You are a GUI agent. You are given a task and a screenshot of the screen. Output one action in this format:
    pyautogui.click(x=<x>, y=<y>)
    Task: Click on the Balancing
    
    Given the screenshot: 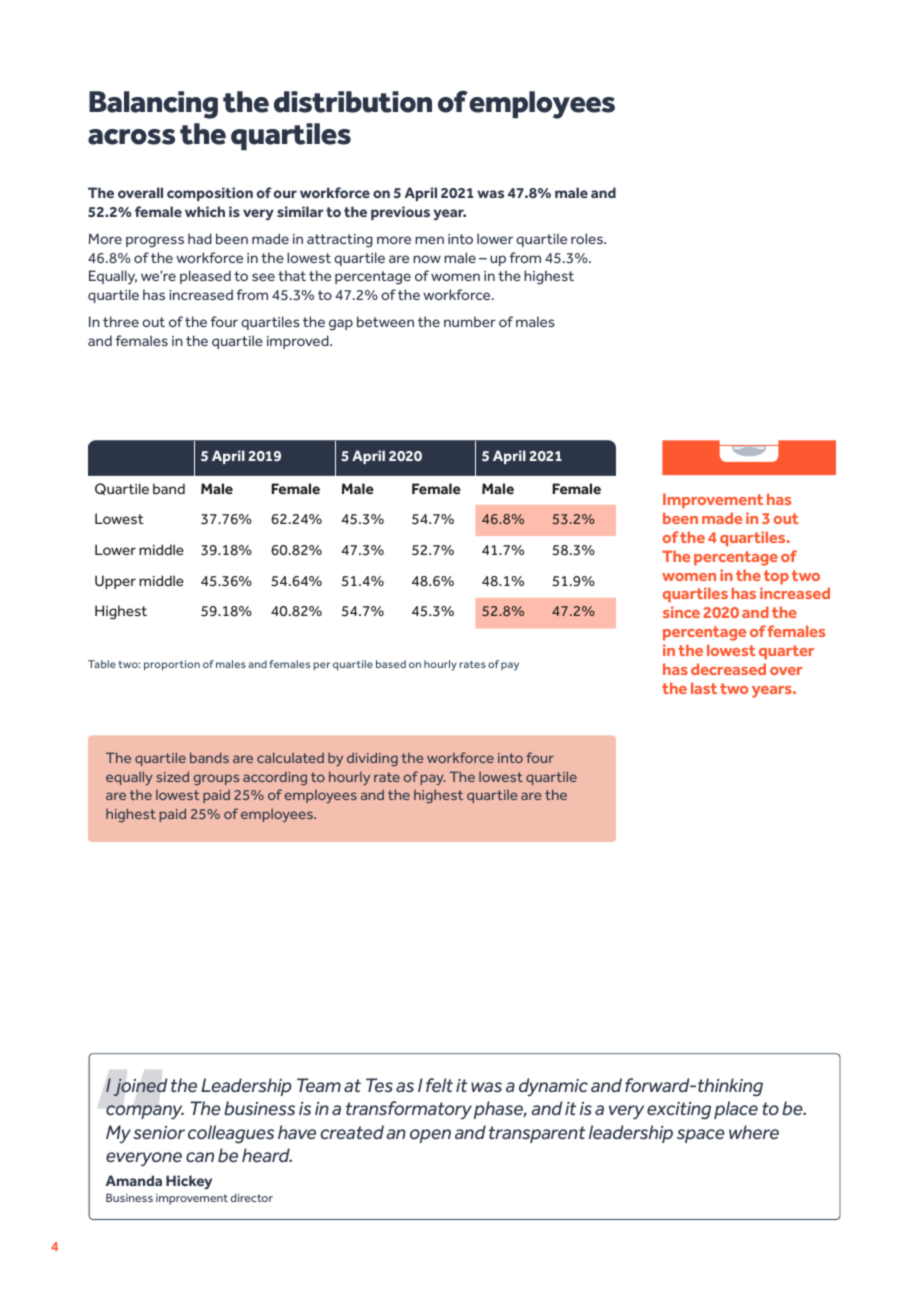 What is the action you would take?
    pyautogui.click(x=153, y=105)
